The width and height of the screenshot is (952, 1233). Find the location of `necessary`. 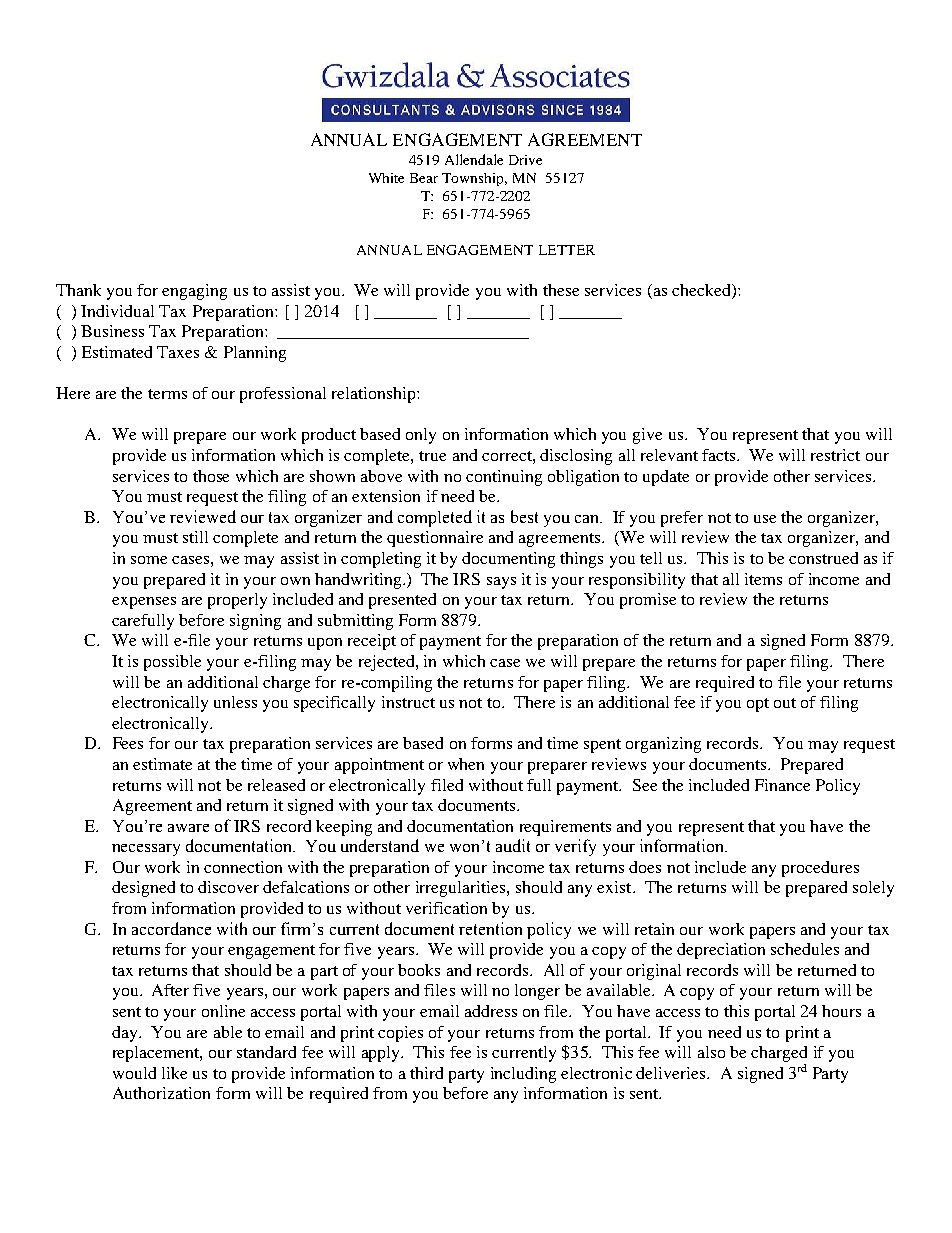

necessary is located at coordinates (146, 850).
